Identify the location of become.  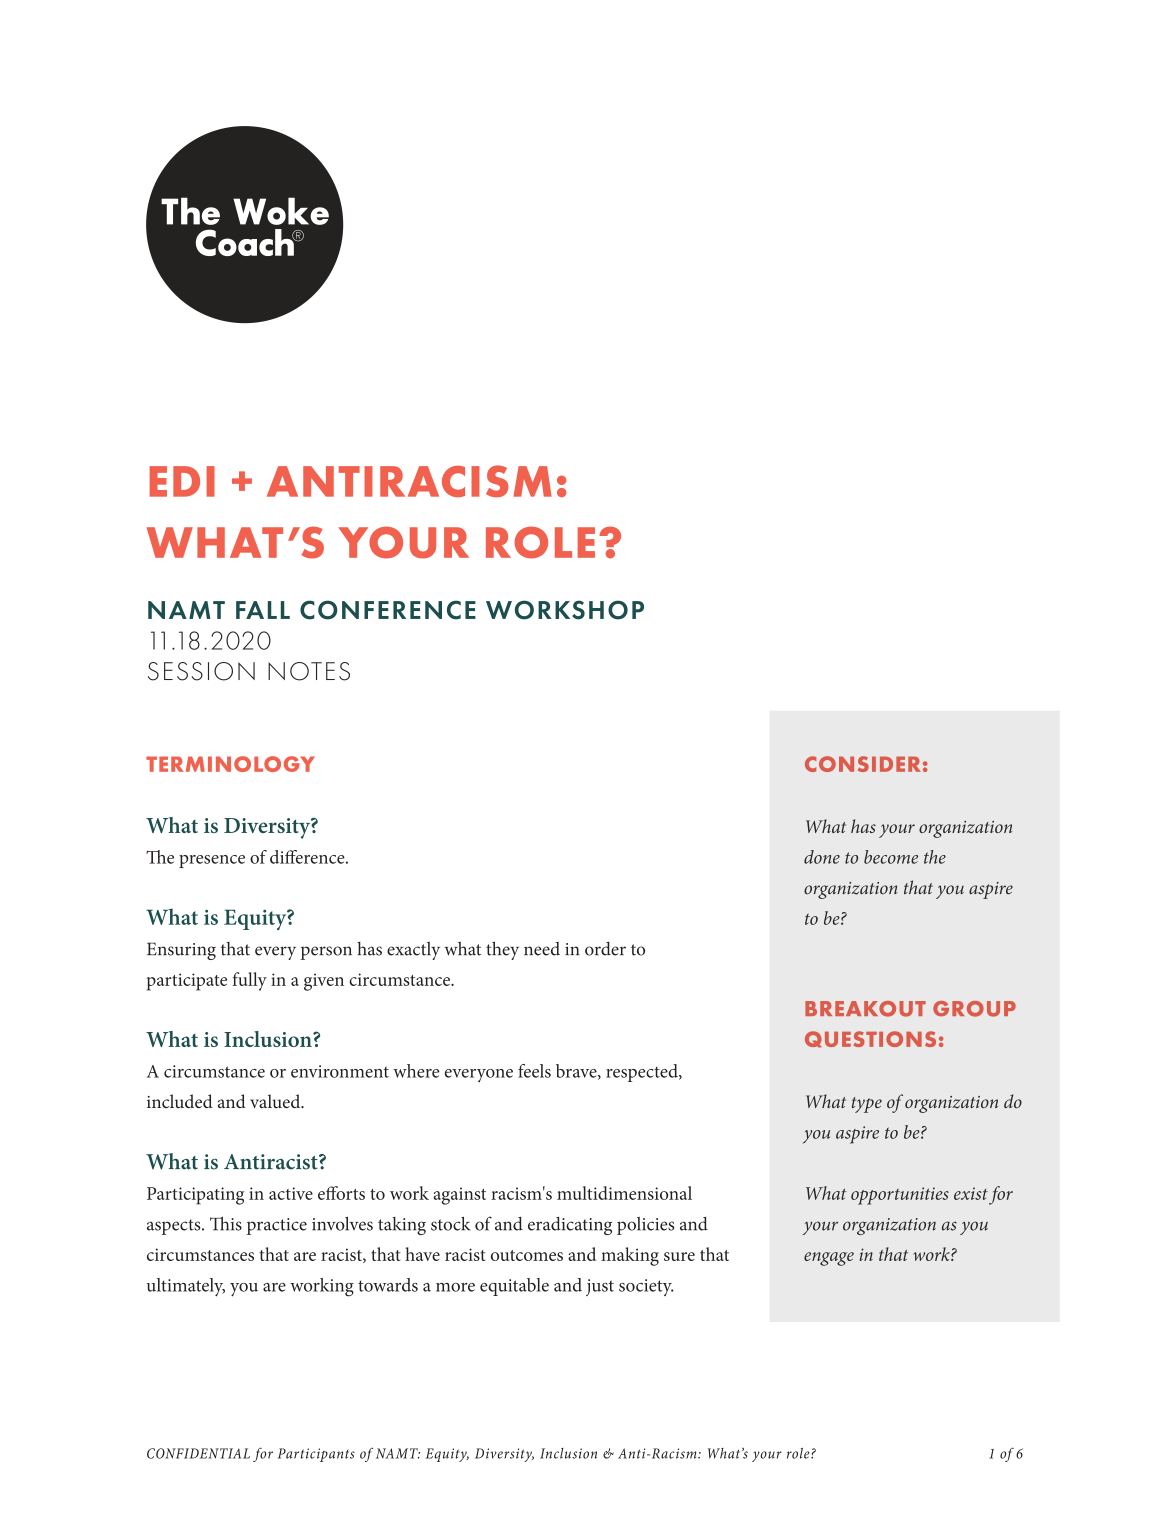
(891, 857).
